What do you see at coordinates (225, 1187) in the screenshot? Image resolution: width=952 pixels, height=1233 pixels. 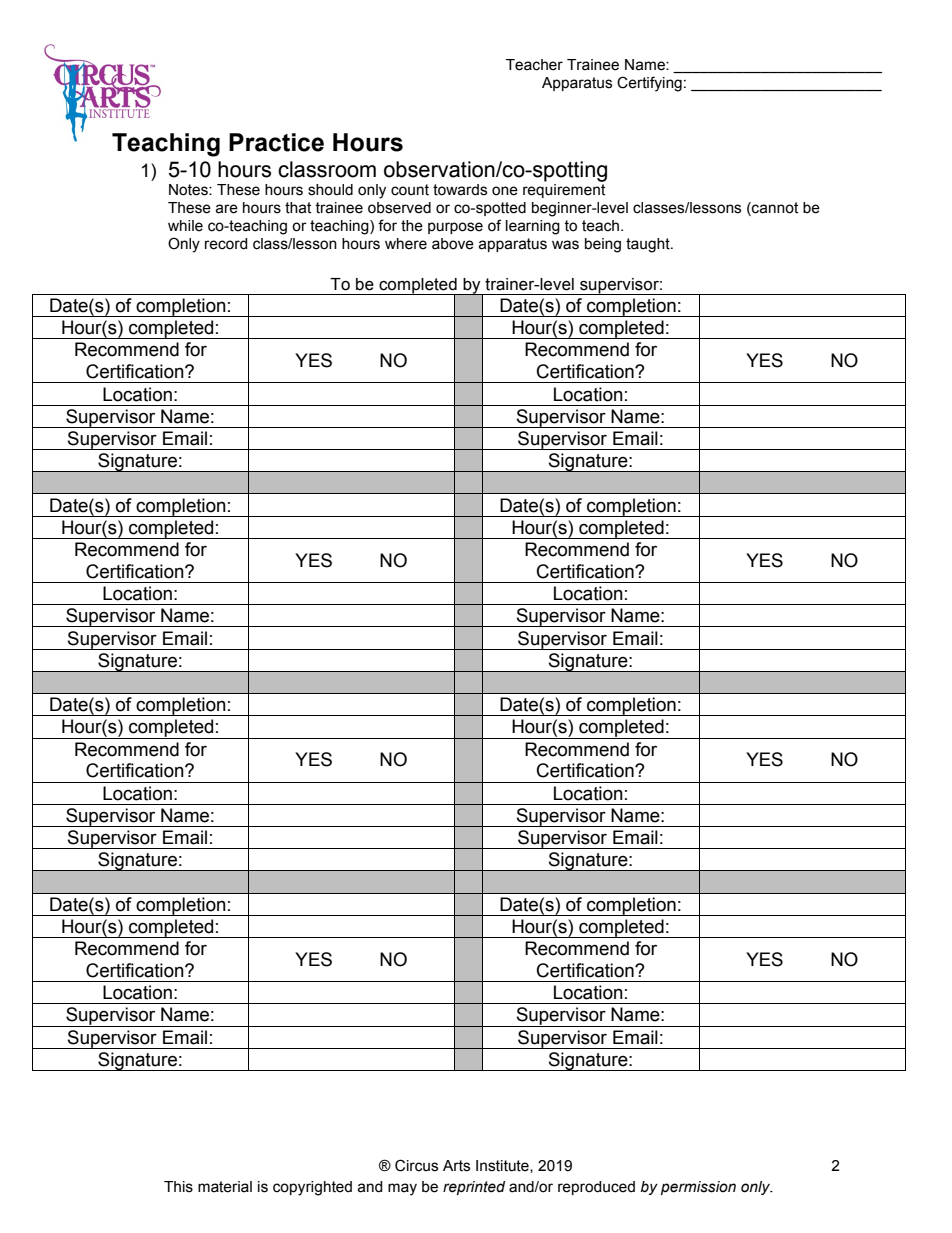 I see `material` at bounding box center [225, 1187].
